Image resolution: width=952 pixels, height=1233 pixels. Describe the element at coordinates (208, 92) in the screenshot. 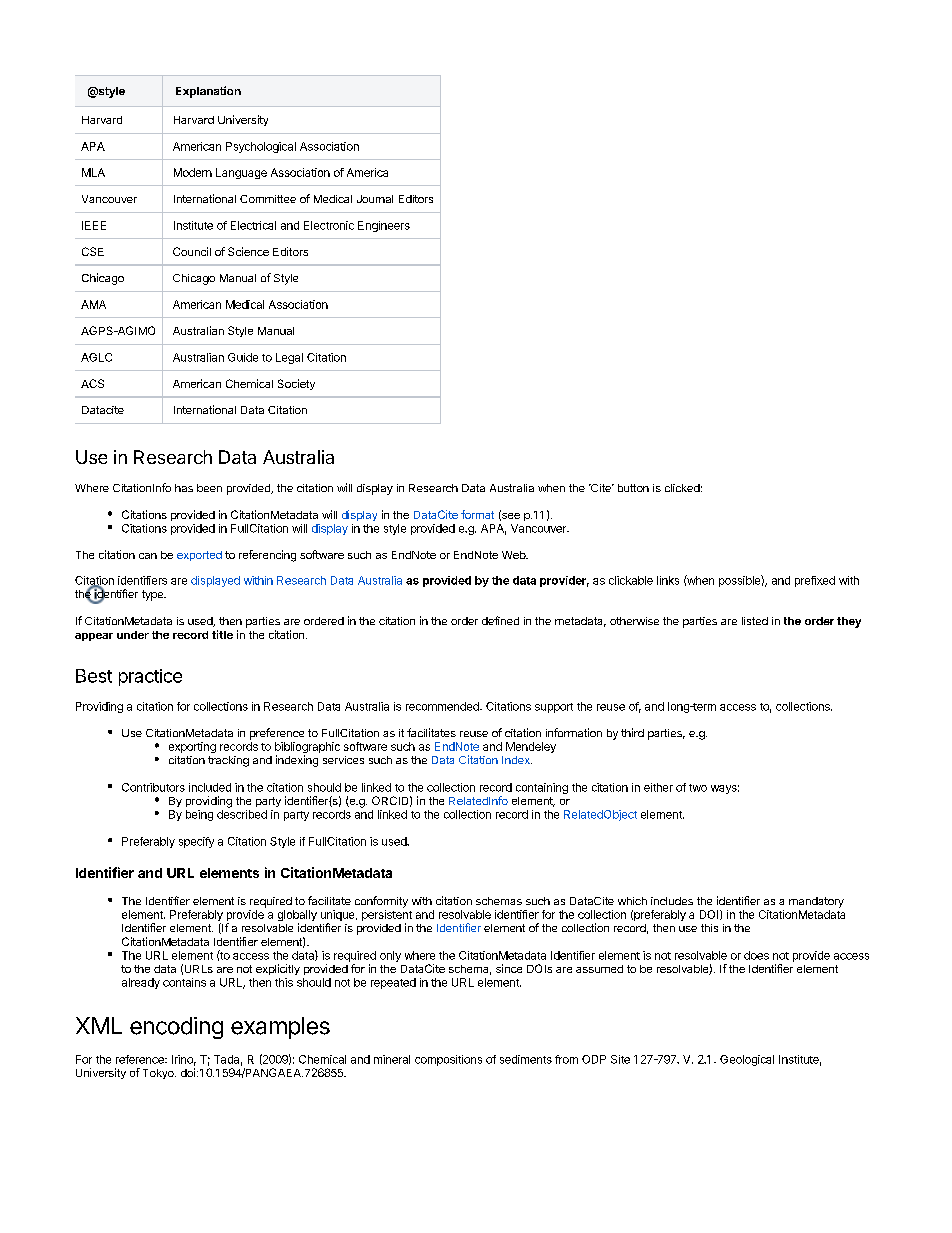

I see `Explanation` at that location.
